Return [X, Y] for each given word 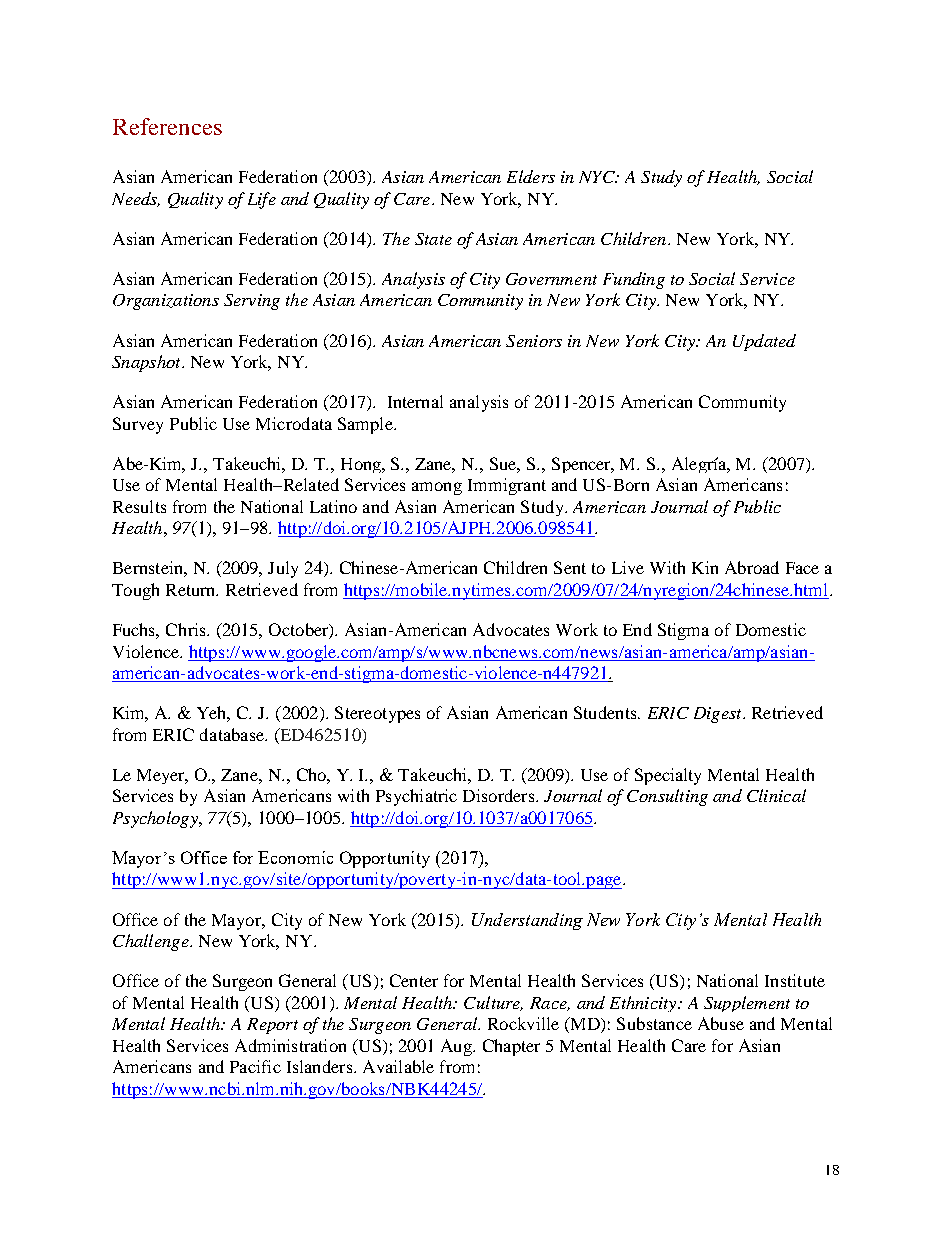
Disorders [500, 795]
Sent [570, 567]
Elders [531, 176]
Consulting [667, 797]
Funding [634, 280]
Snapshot [147, 363]
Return [192, 590]
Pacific [255, 1066]
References [167, 126]
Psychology [156, 819]
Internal [415, 401]
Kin [705, 567]
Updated [764, 342]
